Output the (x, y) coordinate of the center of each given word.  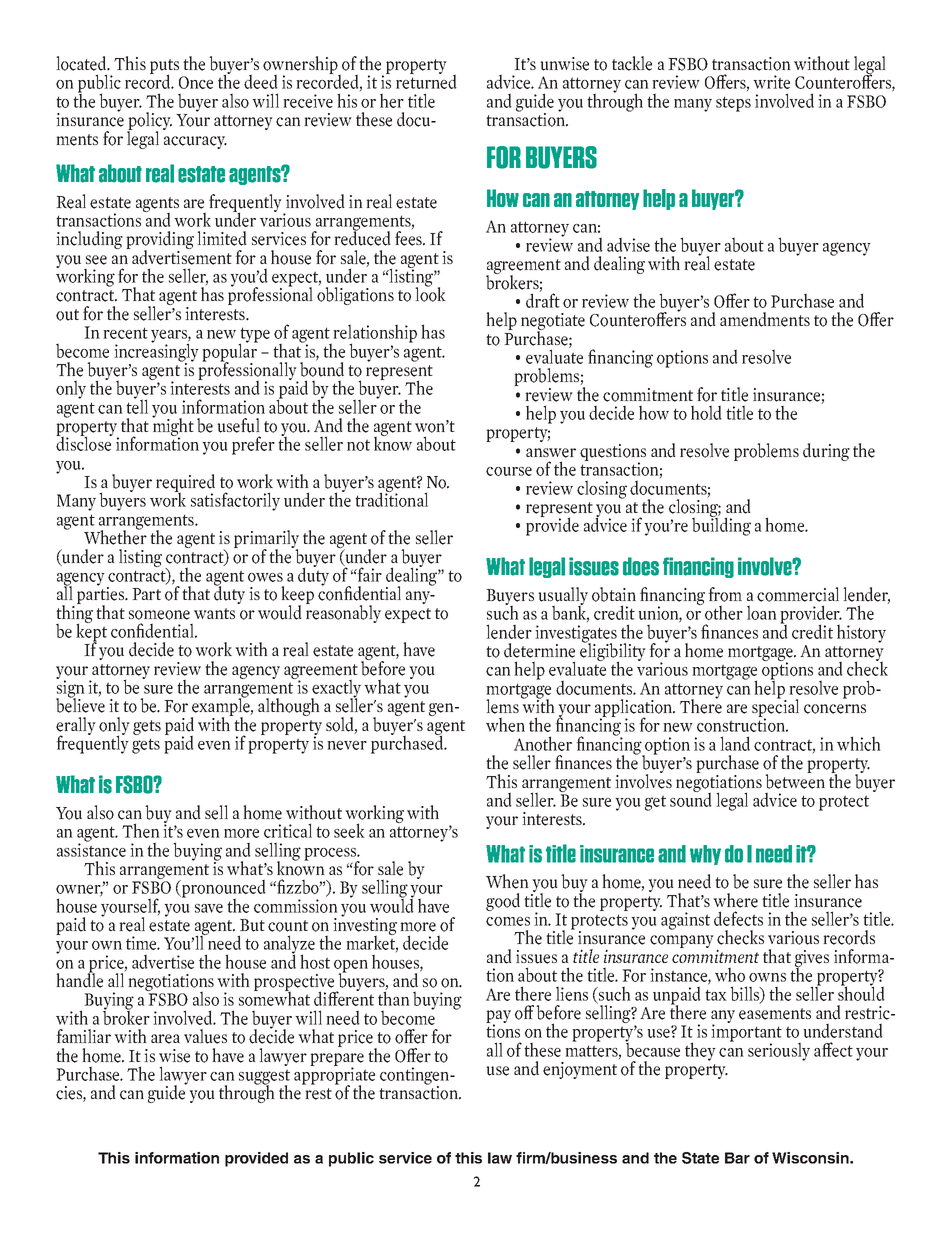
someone (159, 615)
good (503, 902)
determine (539, 650)
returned (426, 80)
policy (149, 122)
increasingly (156, 352)
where (735, 900)
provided (256, 1159)
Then (141, 830)
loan (762, 612)
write (771, 82)
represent (399, 373)
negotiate (553, 323)
